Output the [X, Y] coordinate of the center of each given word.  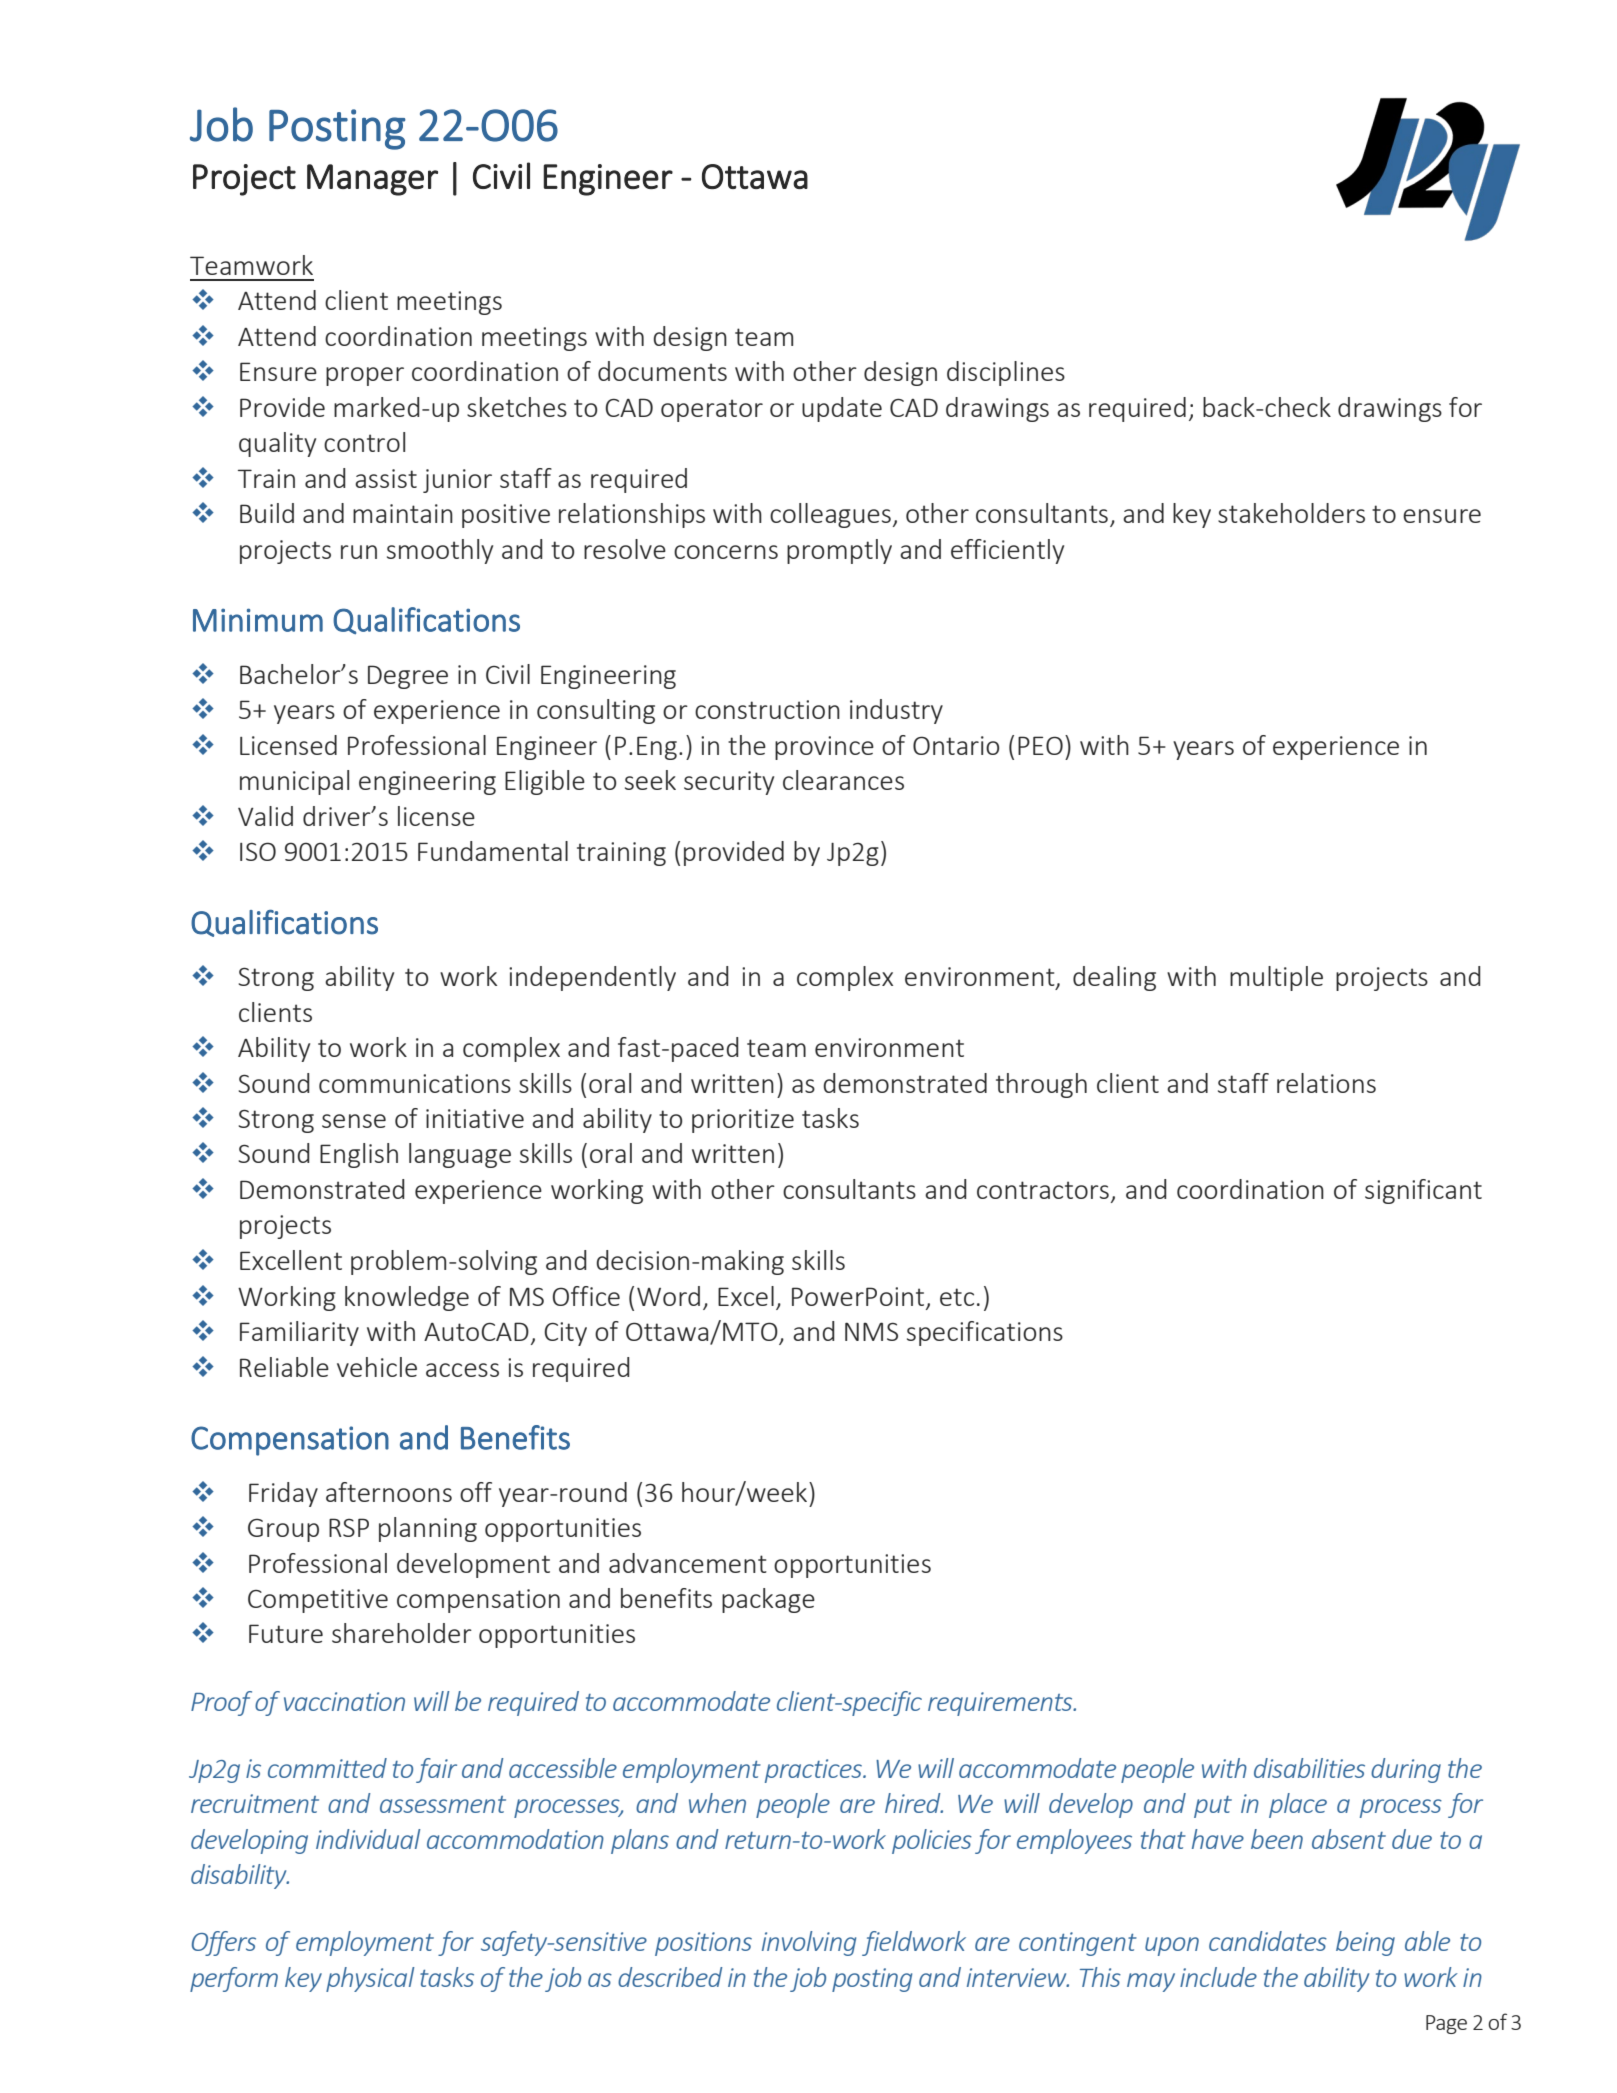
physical [370, 1979]
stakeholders [1291, 513]
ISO [258, 851]
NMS [871, 1331]
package [768, 1600]
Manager [372, 180]
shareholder [402, 1633]
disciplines [1006, 373]
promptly [839, 551]
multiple [1276, 978]
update [842, 409]
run [359, 552]
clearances [843, 780]
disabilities [1309, 1768]
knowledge [407, 1298]
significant [1423, 1191]
